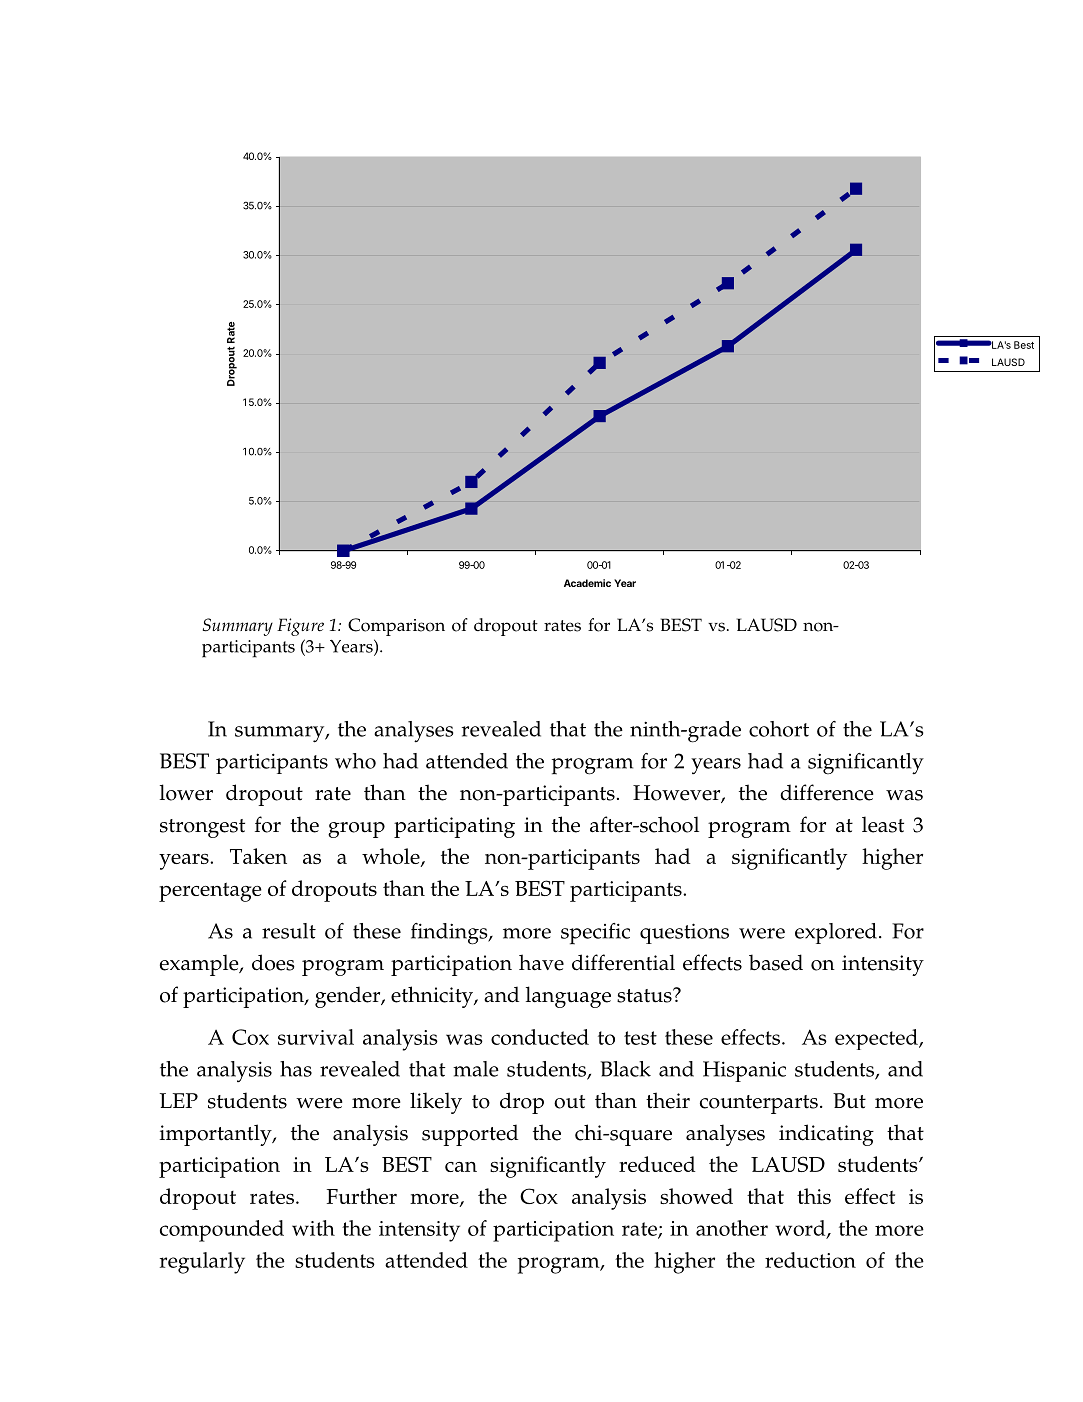 The width and height of the screenshot is (1083, 1402). What do you see at coordinates (392, 857) in the screenshot?
I see `whole` at bounding box center [392, 857].
